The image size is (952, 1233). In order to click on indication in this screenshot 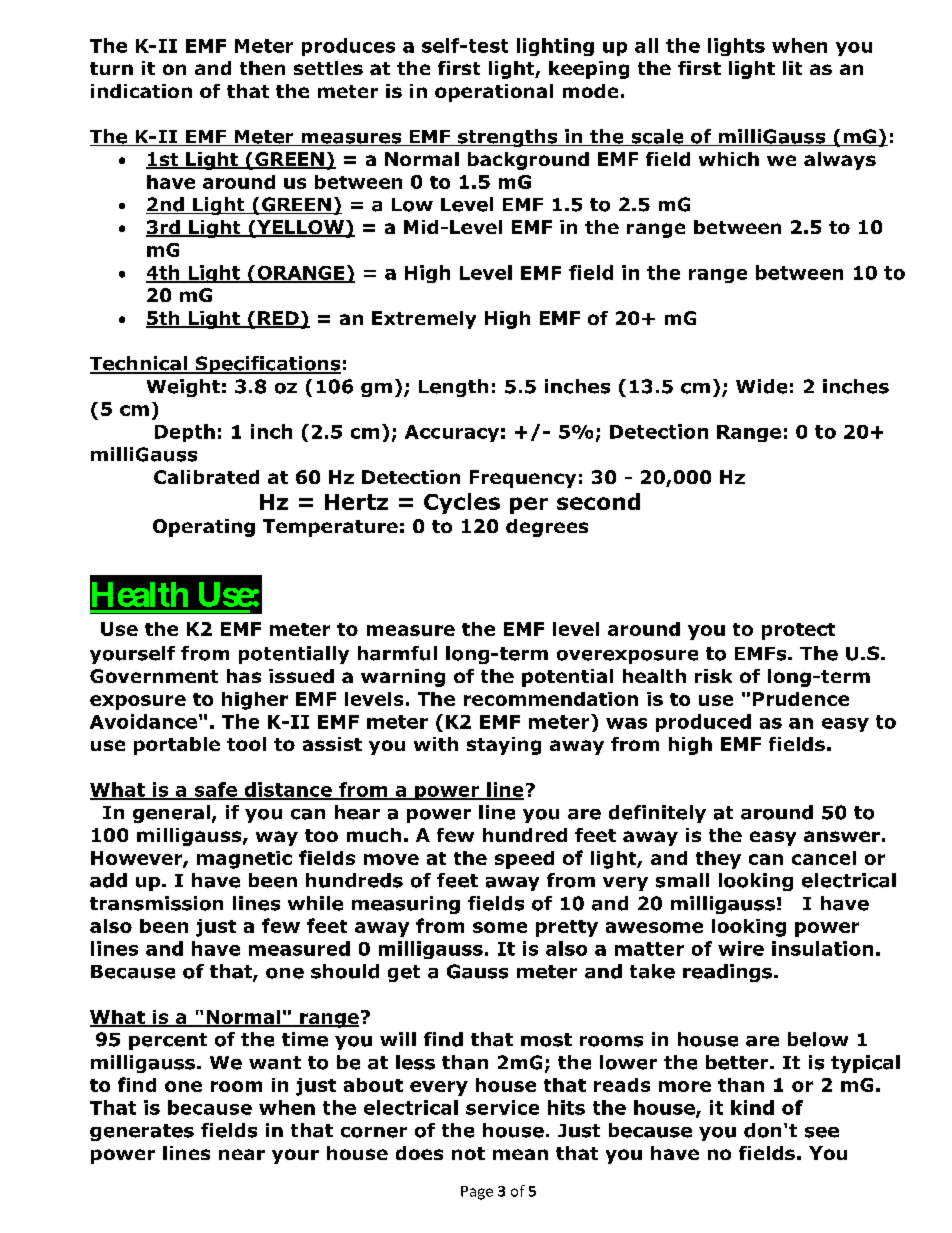, I will do `click(141, 91)`.
